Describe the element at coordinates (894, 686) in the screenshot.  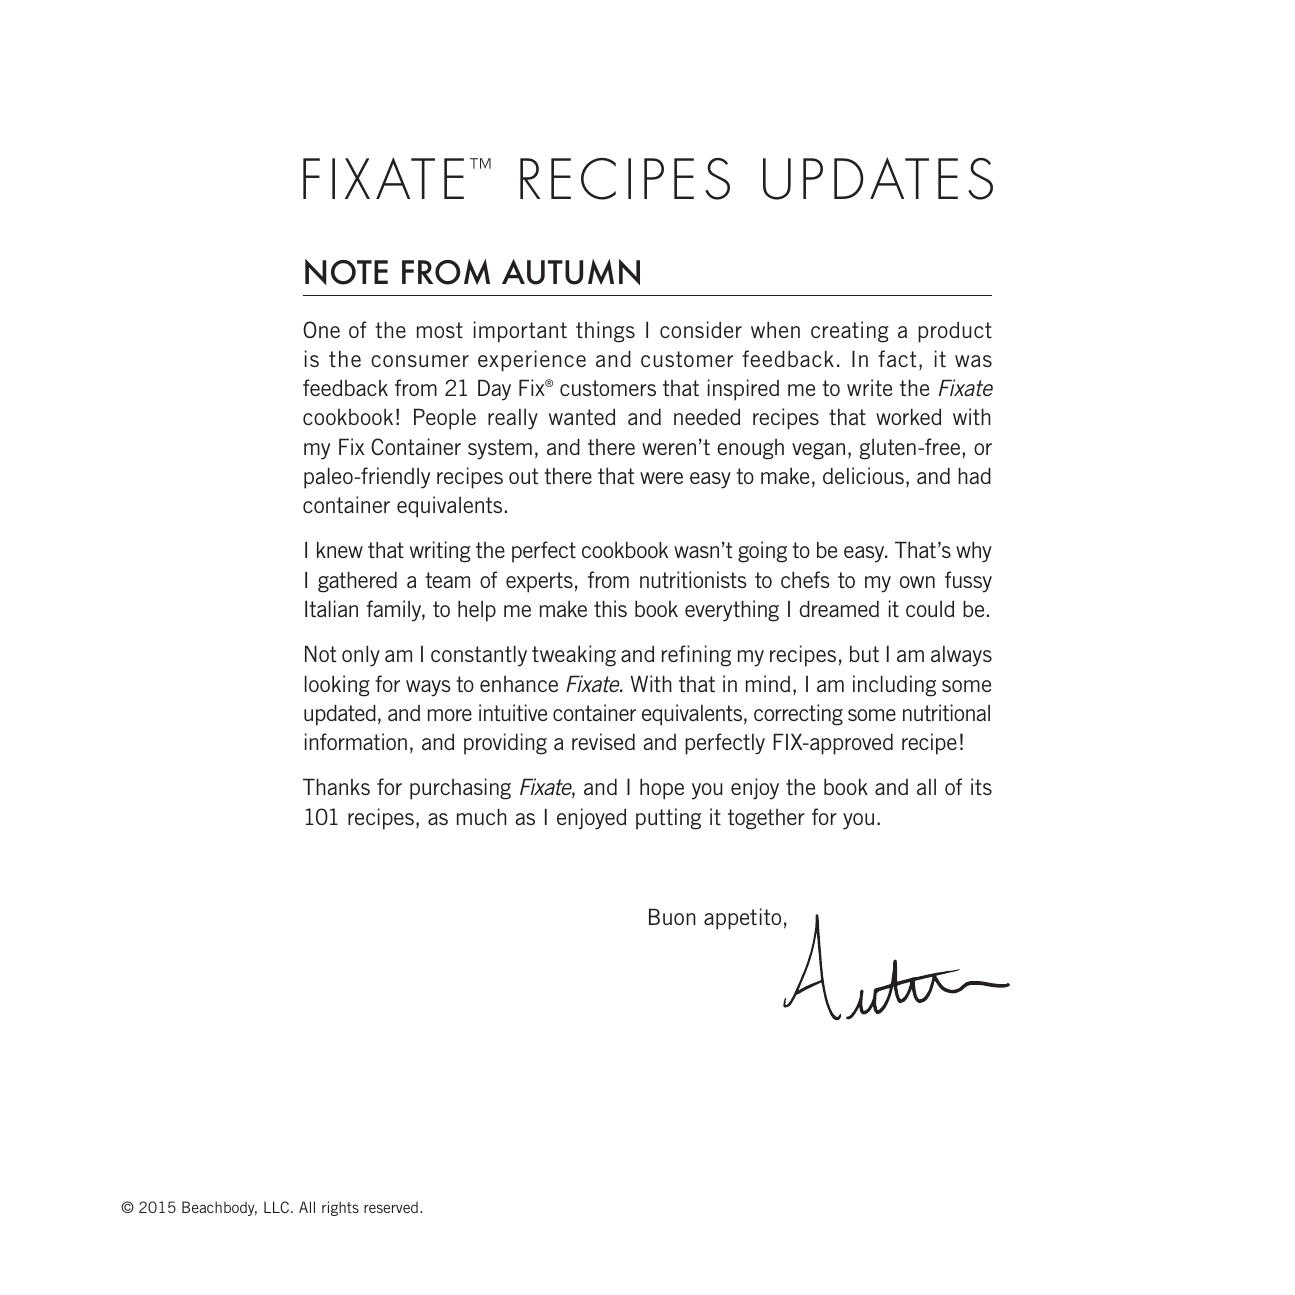
I see `including` at that location.
